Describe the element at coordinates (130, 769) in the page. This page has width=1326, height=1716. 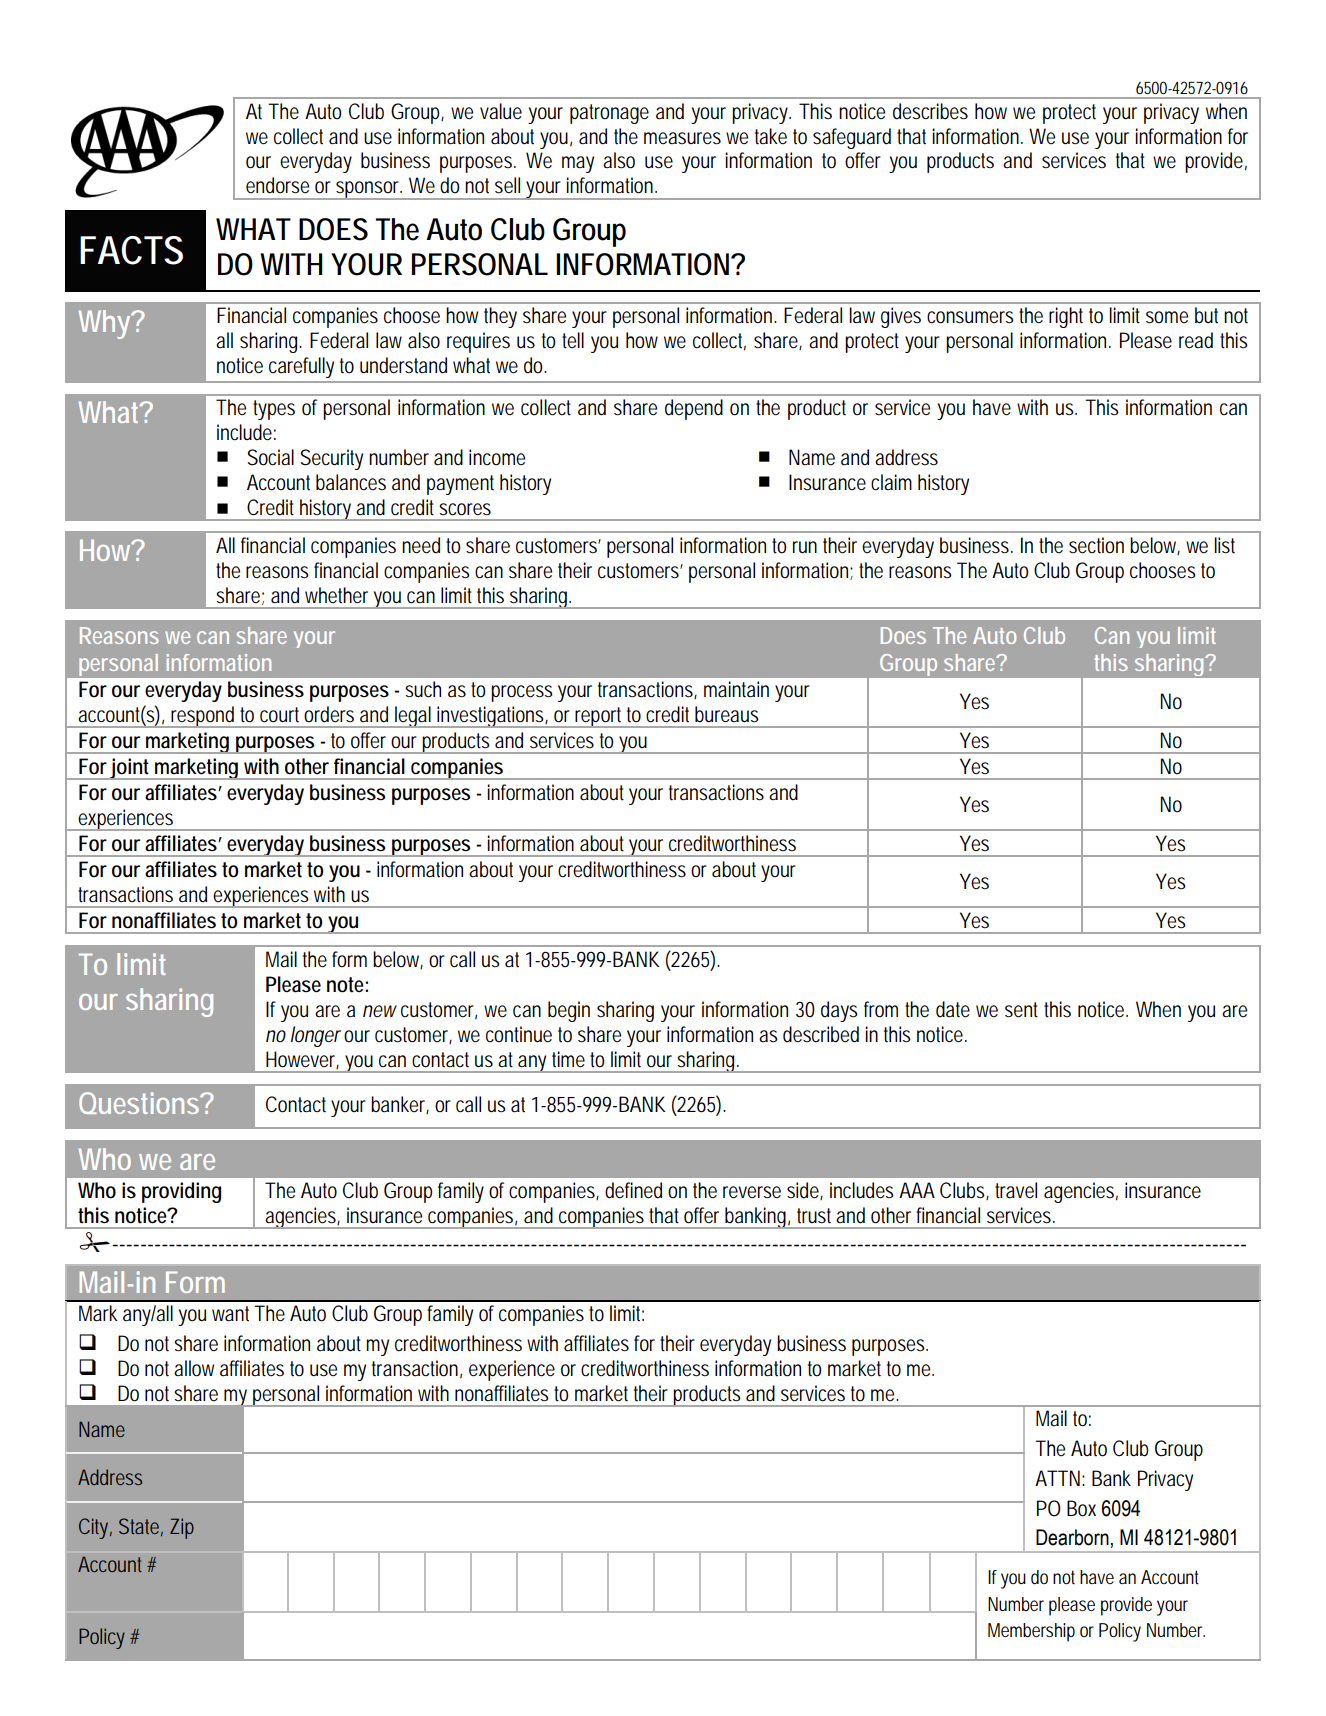
I see `joint` at that location.
